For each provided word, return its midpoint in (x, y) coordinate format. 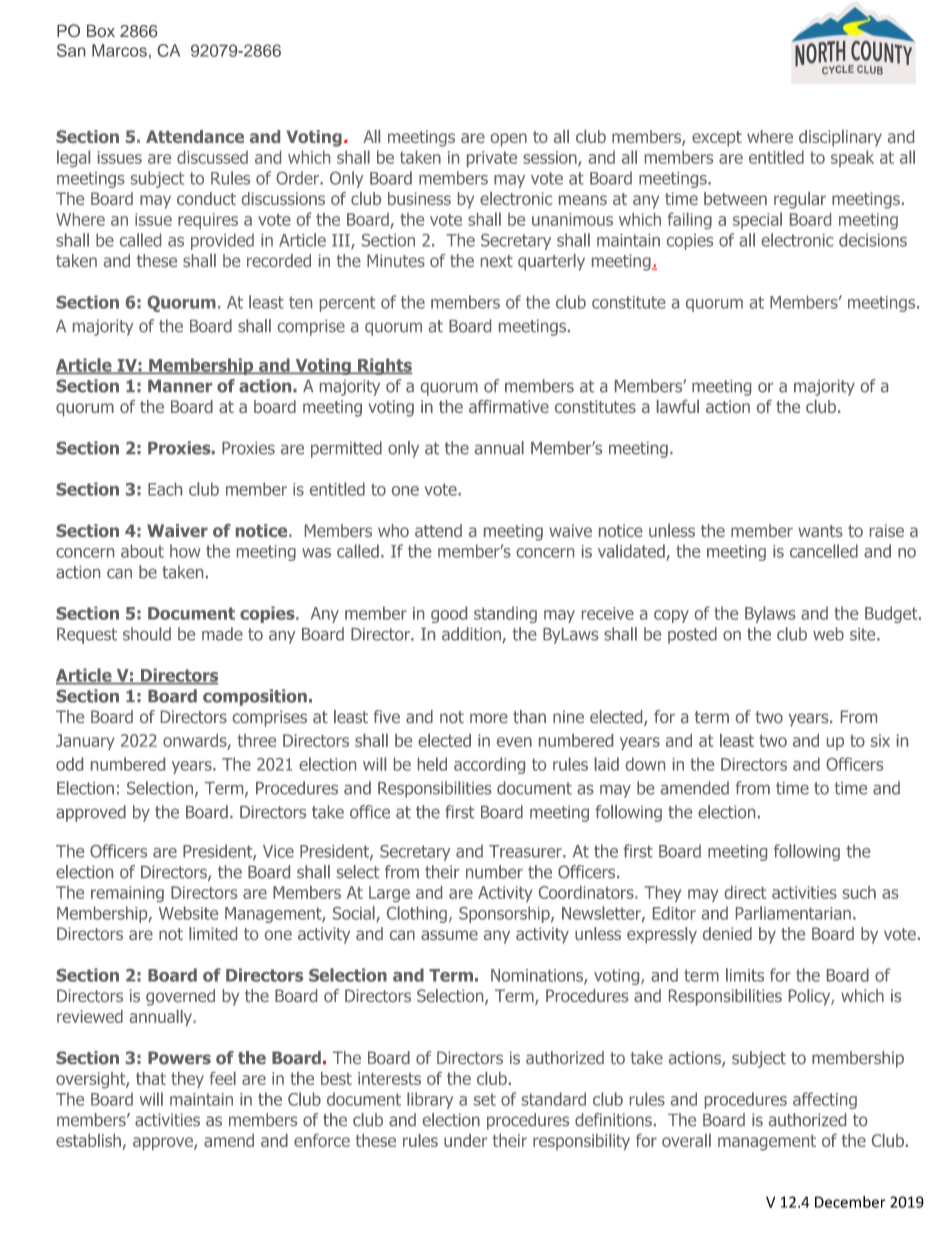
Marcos (119, 50)
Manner (180, 386)
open (509, 140)
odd (69, 764)
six (880, 740)
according (489, 765)
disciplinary (840, 138)
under (465, 1140)
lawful (678, 406)
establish (89, 1142)
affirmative (509, 406)
